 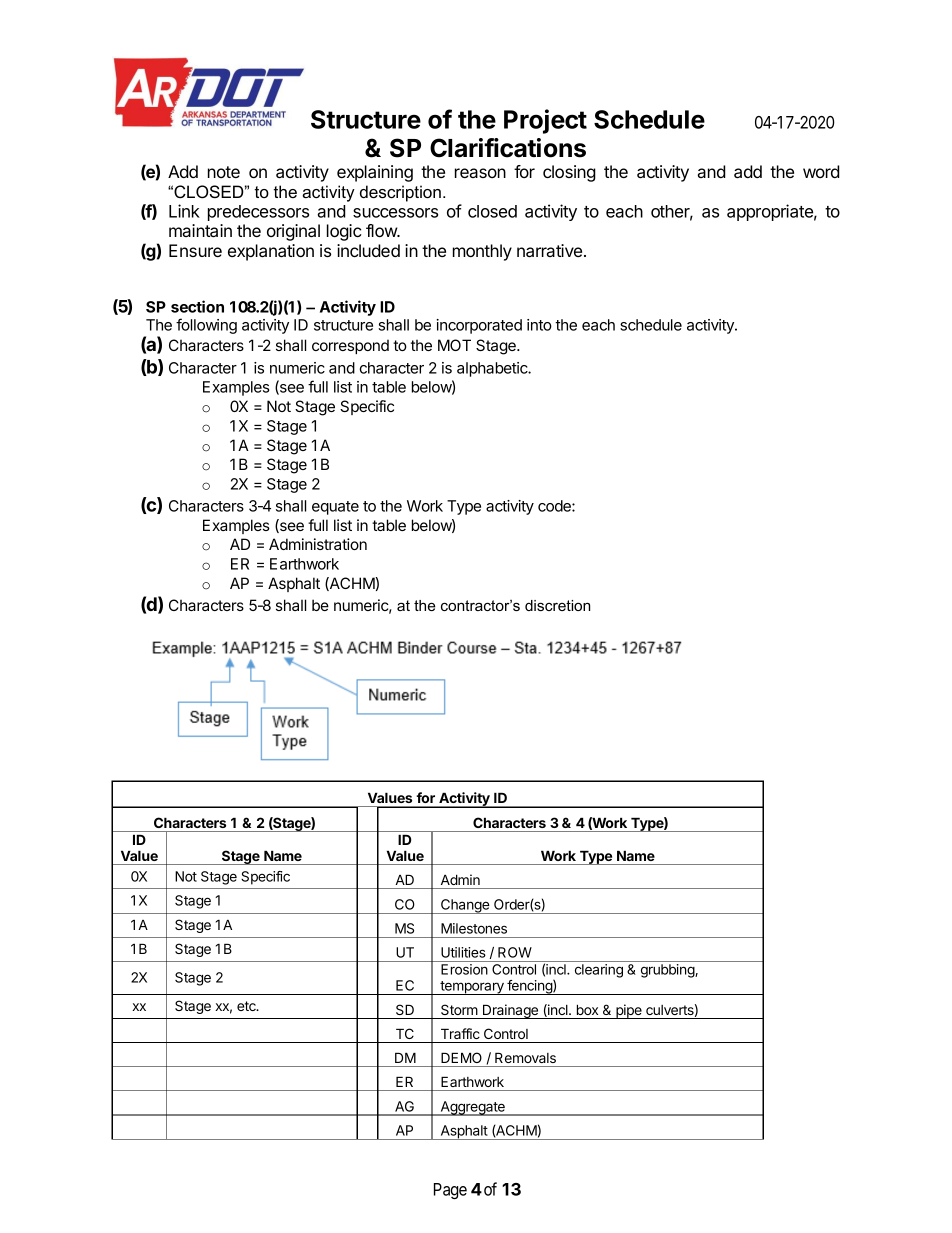 I want to click on Page, so click(x=450, y=1191).
